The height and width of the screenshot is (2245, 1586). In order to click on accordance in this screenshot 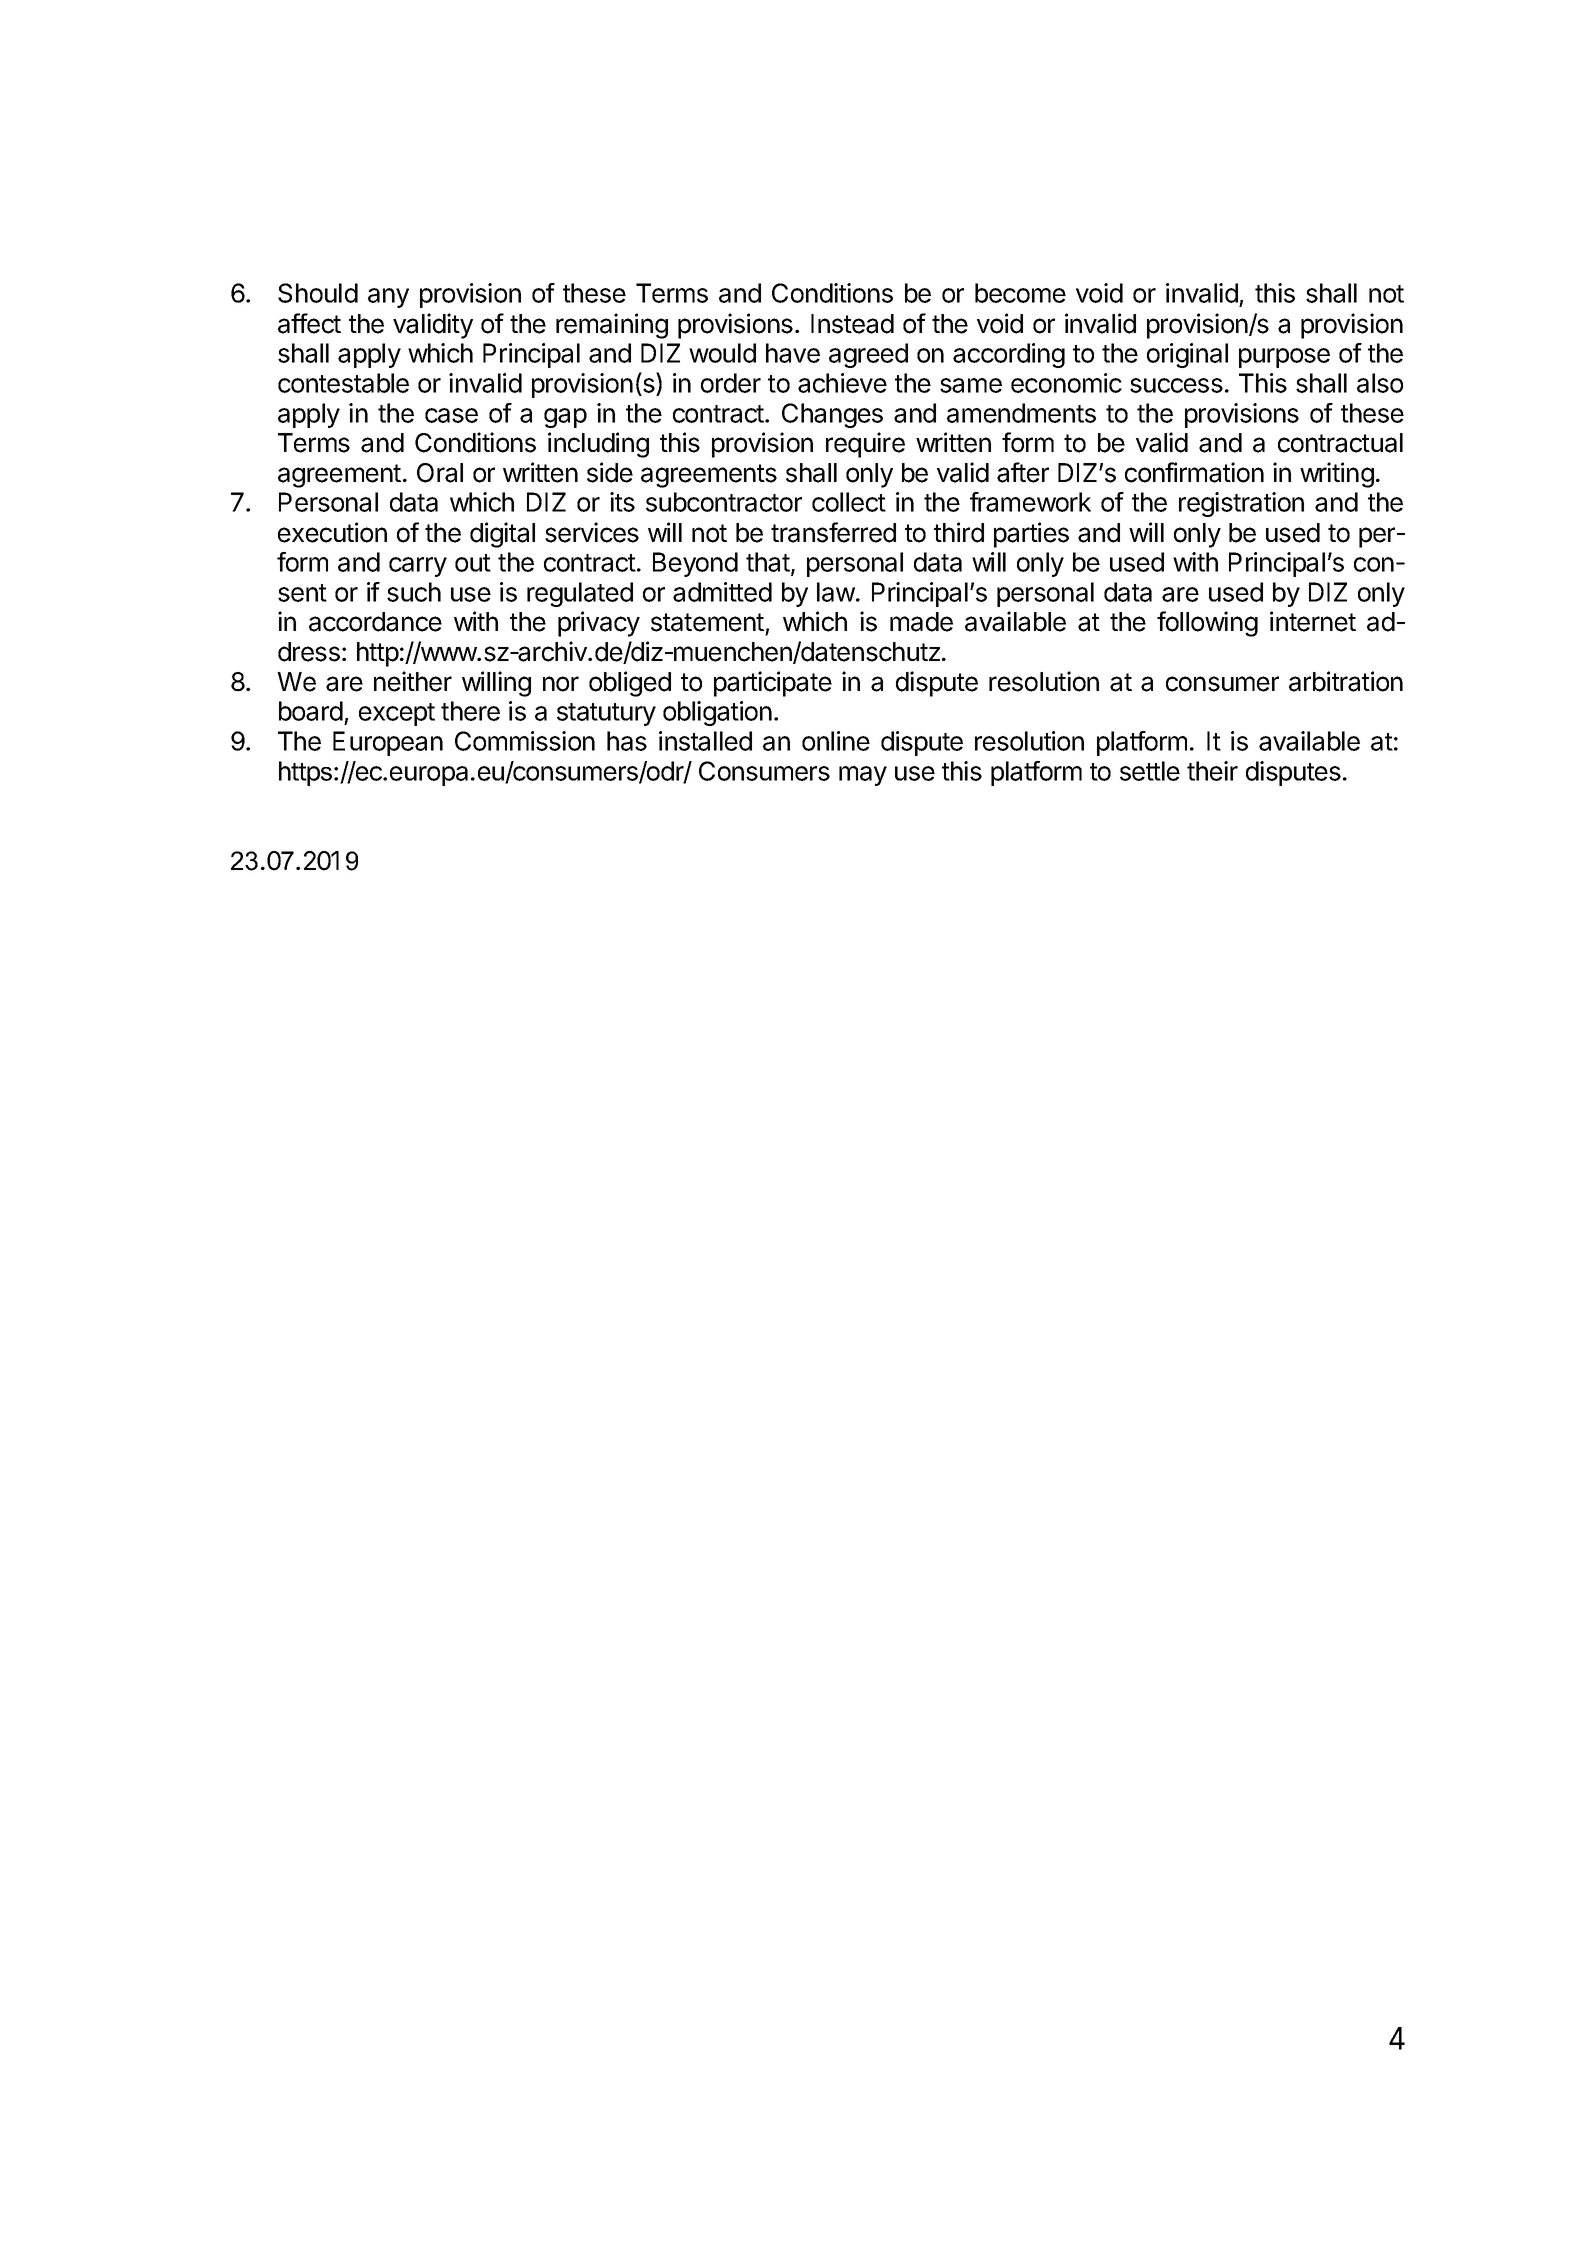, I will do `click(375, 622)`.
